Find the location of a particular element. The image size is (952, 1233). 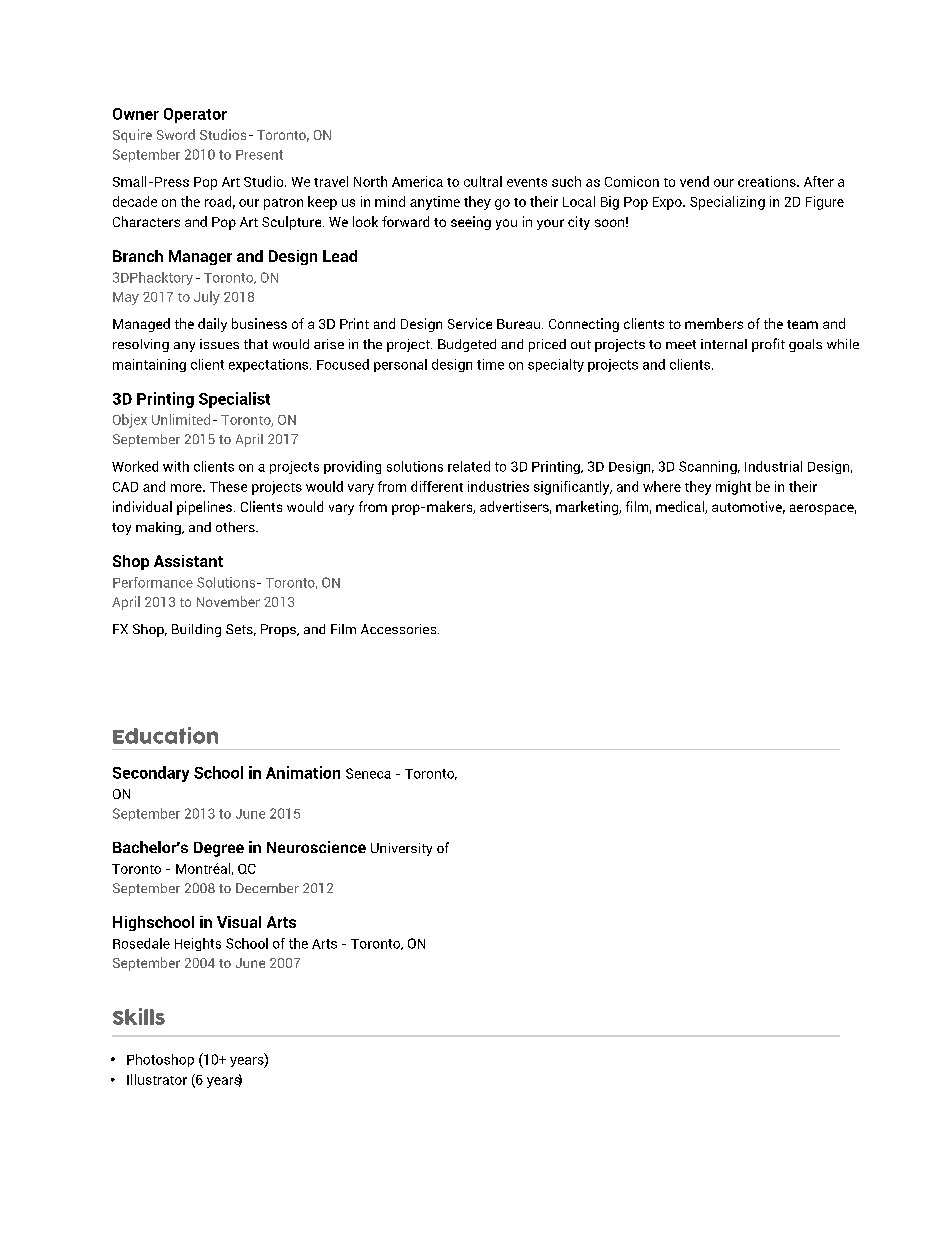

November is located at coordinates (228, 601).
